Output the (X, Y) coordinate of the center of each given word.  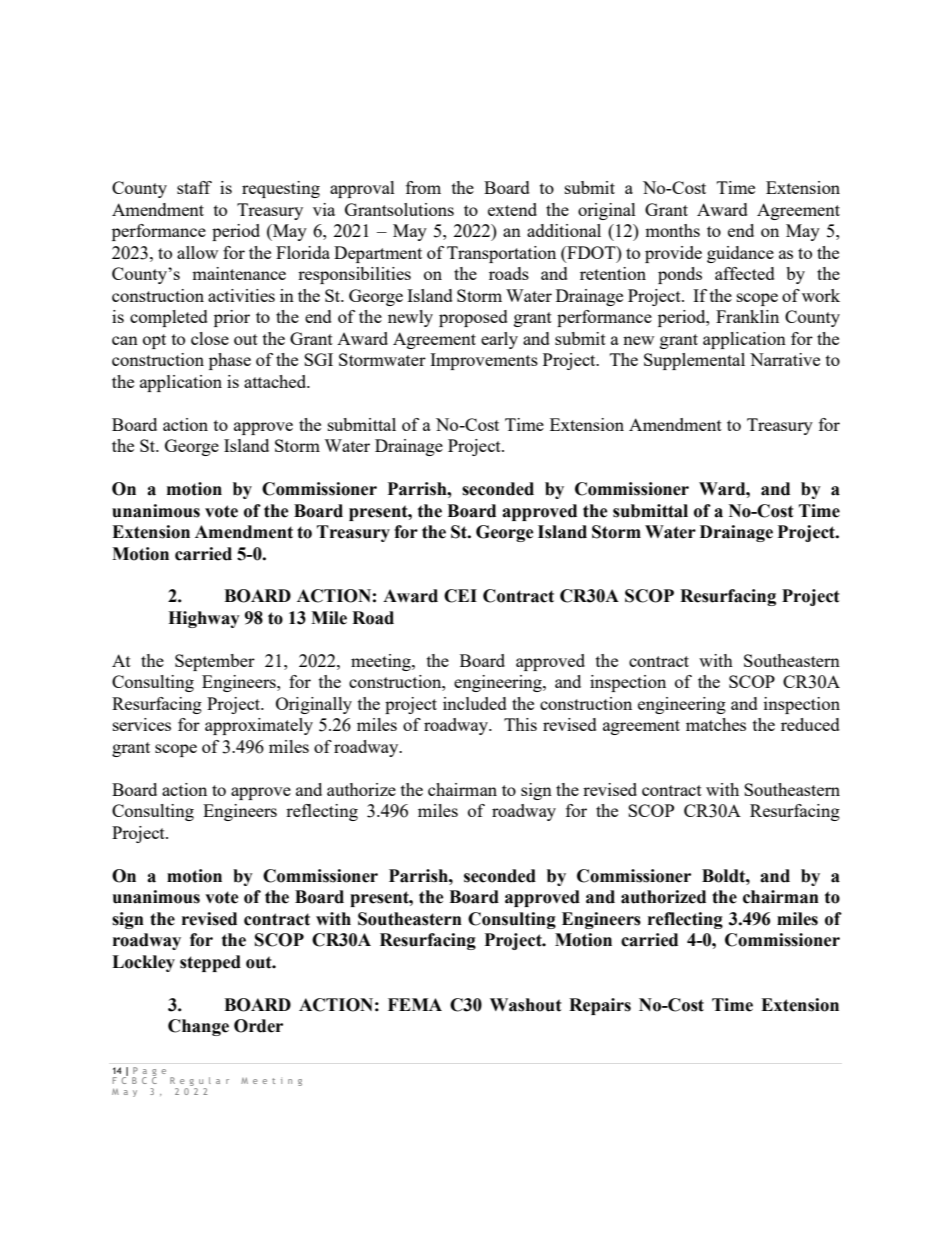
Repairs (600, 1006)
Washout (526, 1005)
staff (194, 187)
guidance (740, 254)
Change (198, 1027)
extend (512, 209)
